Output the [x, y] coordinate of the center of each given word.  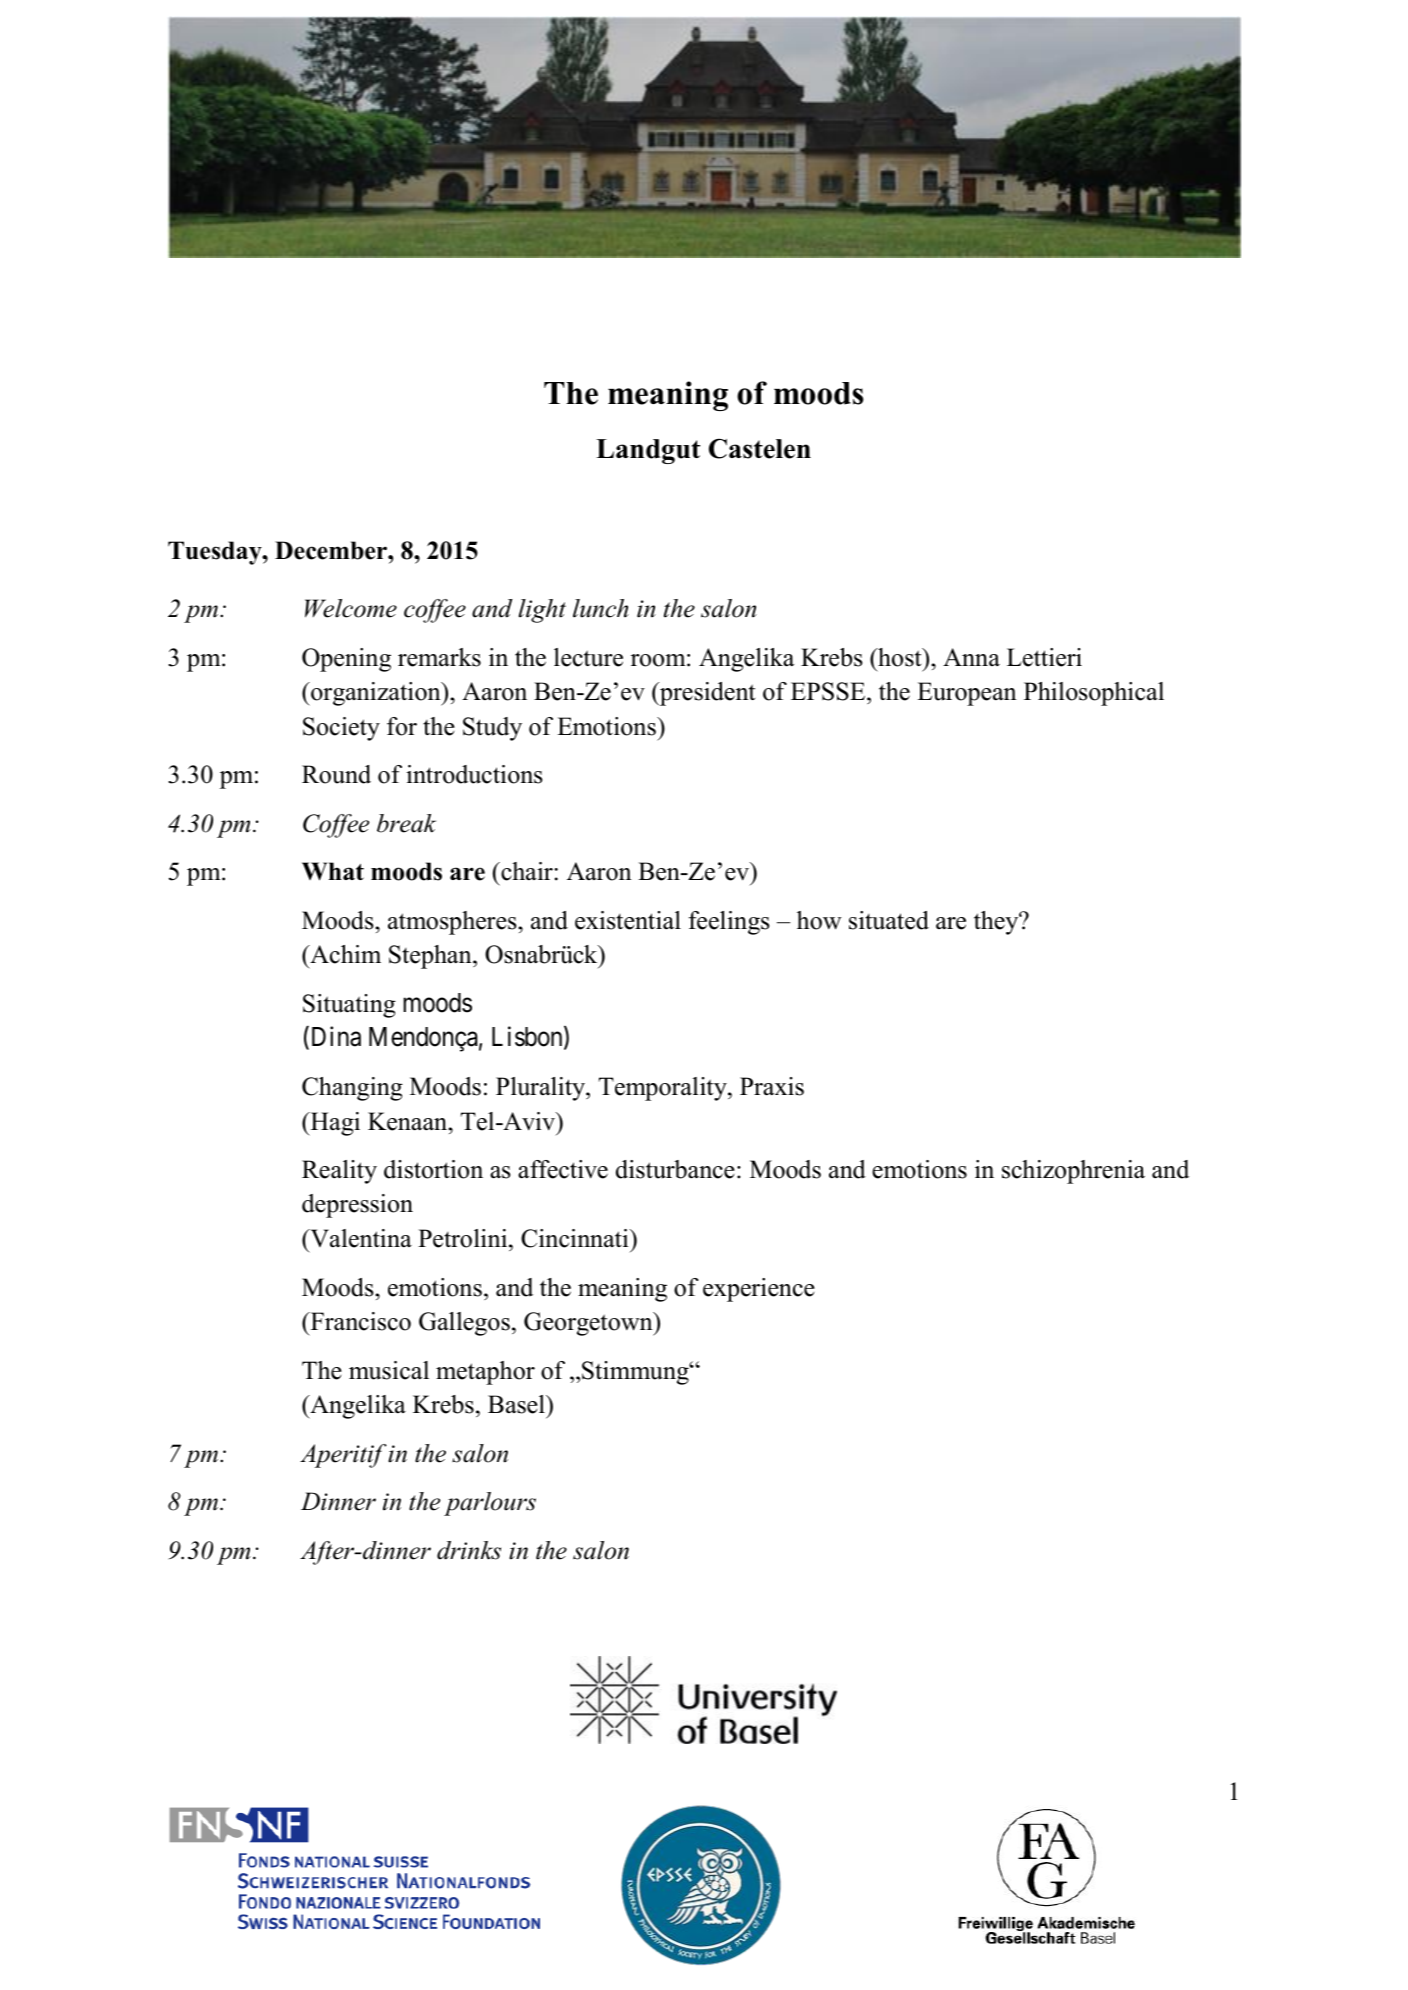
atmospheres [453, 923]
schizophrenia [1073, 1172]
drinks [469, 1550]
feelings [729, 923]
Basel [517, 1404]
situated [889, 920]
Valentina [360, 1238]
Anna [971, 657]
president [706, 694]
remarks [439, 657]
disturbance [675, 1169]
